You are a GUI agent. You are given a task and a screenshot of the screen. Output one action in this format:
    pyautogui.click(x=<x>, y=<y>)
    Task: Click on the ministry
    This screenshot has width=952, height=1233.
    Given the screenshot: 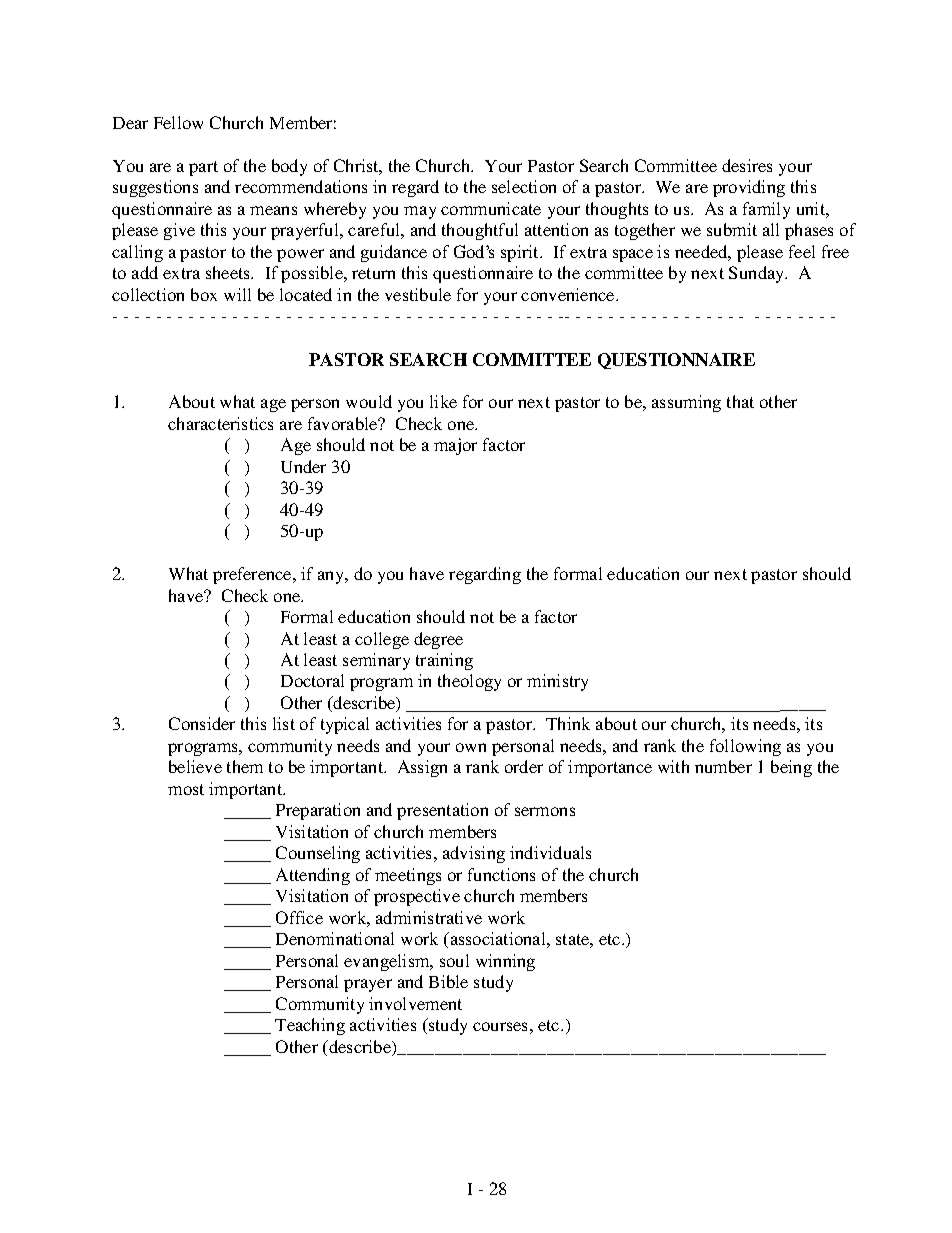 What is the action you would take?
    pyautogui.click(x=557, y=682)
